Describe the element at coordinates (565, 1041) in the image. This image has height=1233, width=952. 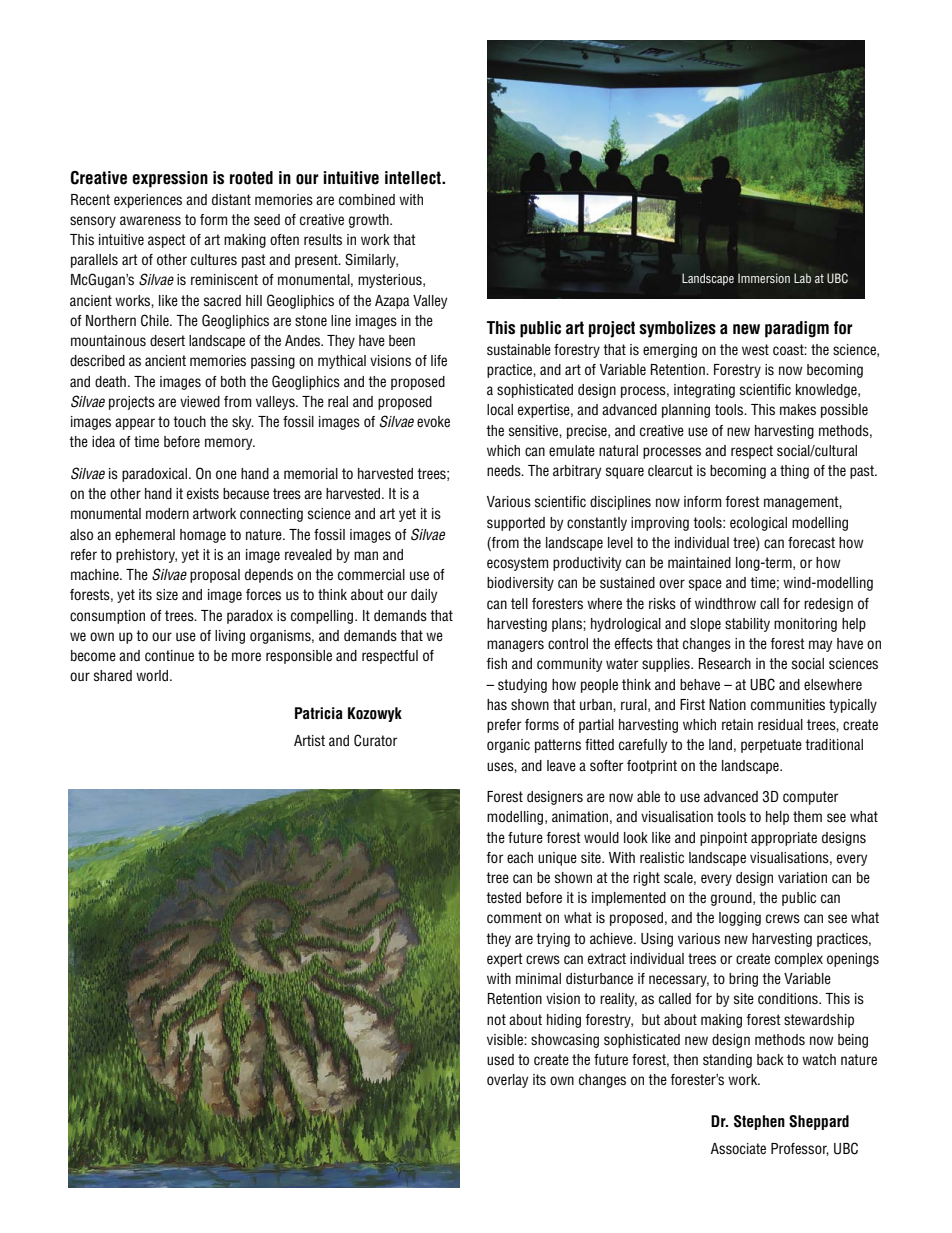
I see `showcasing` at that location.
